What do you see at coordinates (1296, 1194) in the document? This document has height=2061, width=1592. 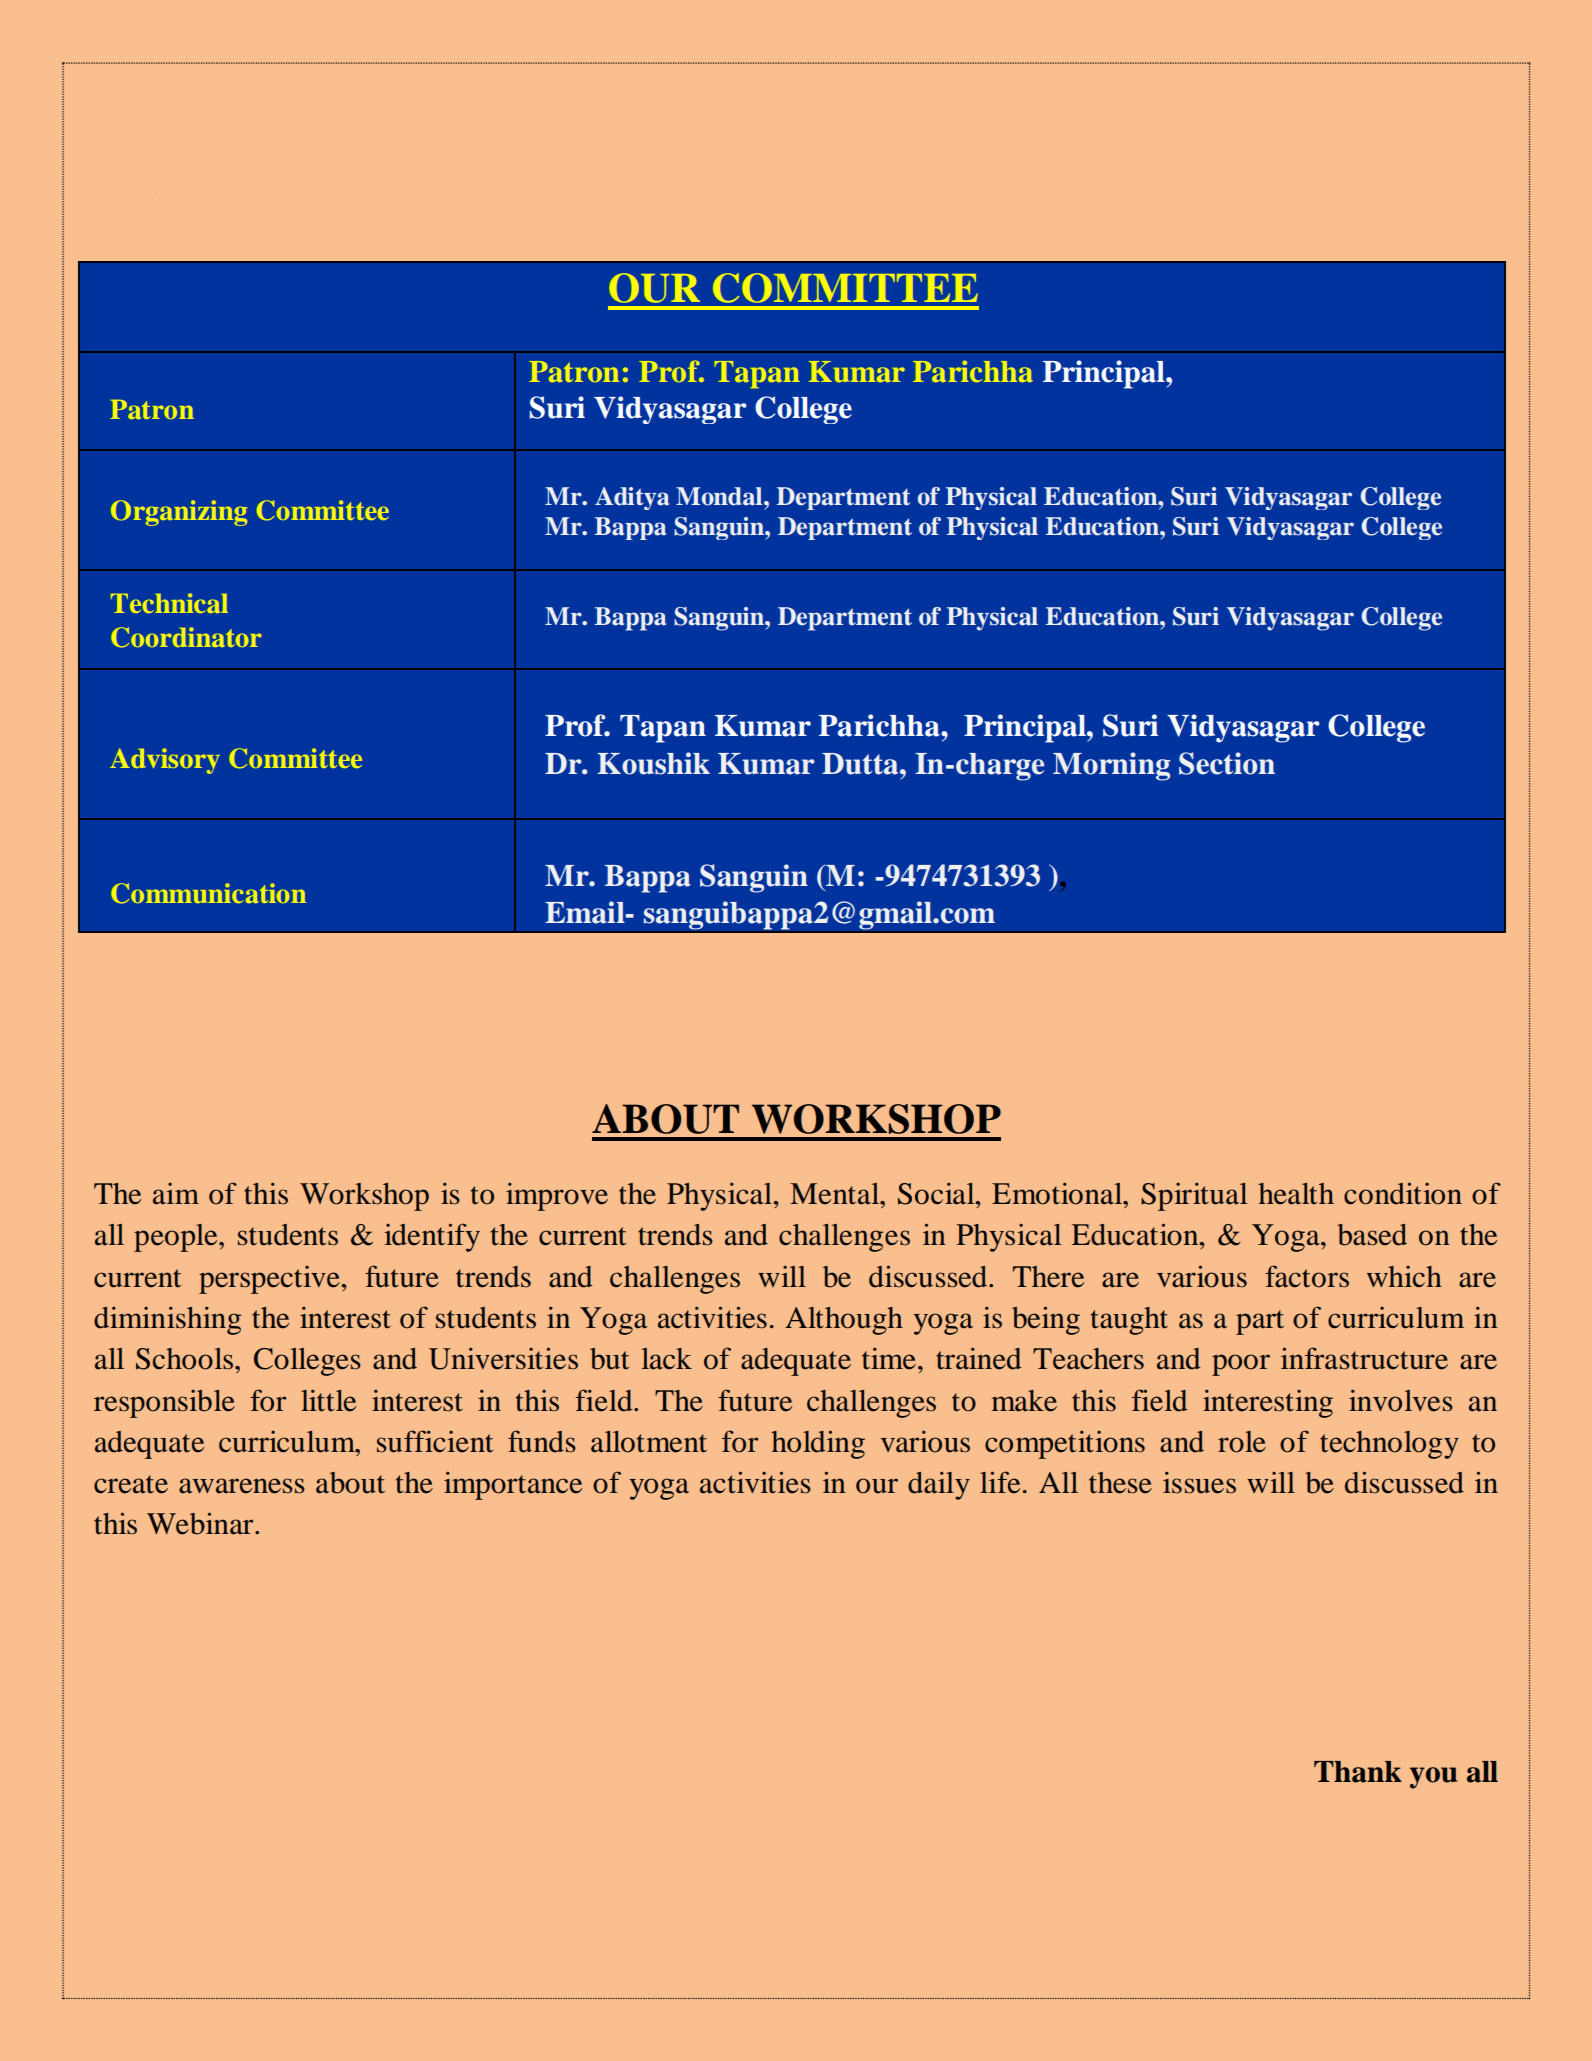 I see `health` at bounding box center [1296, 1194].
